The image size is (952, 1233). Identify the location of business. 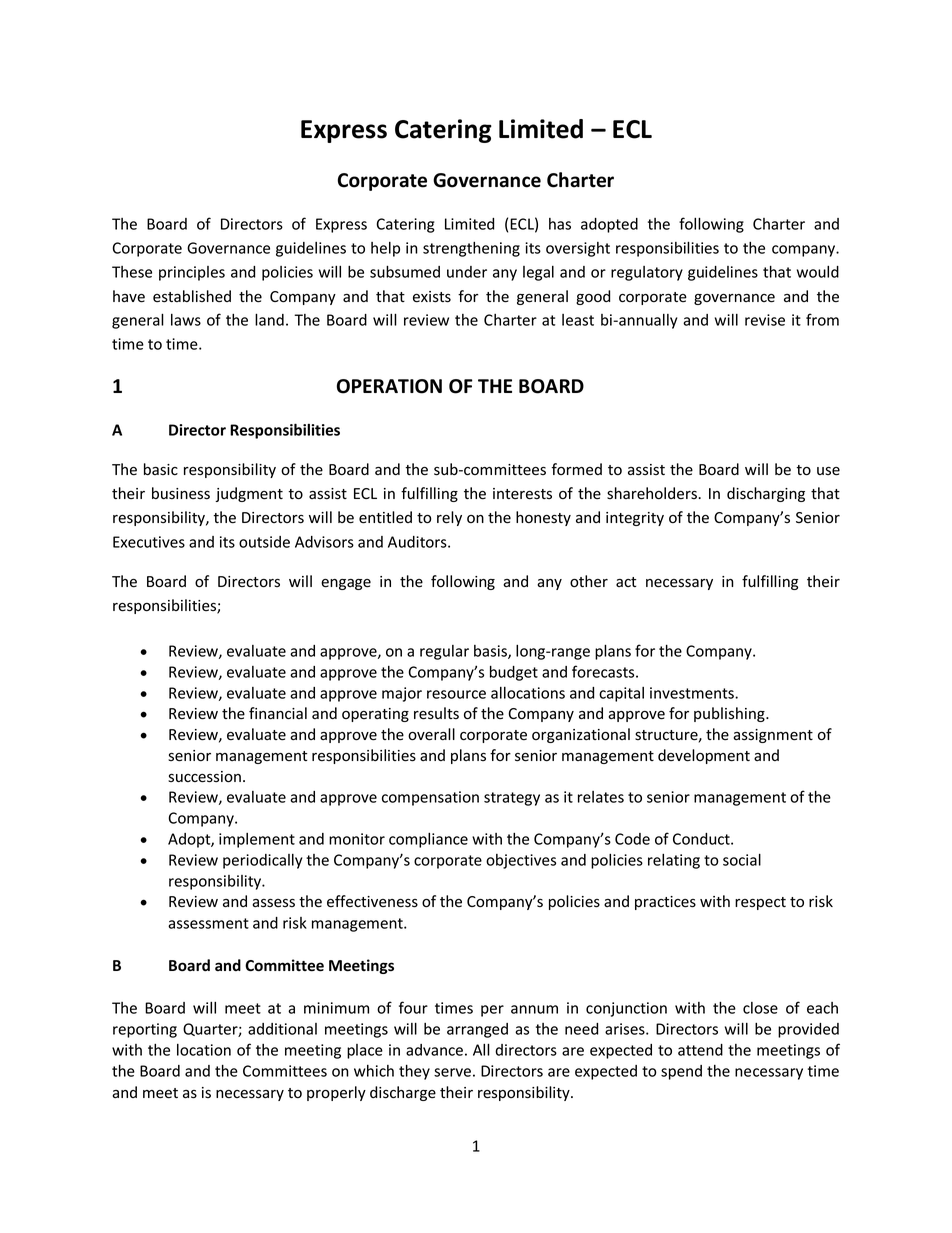
(181, 493).
